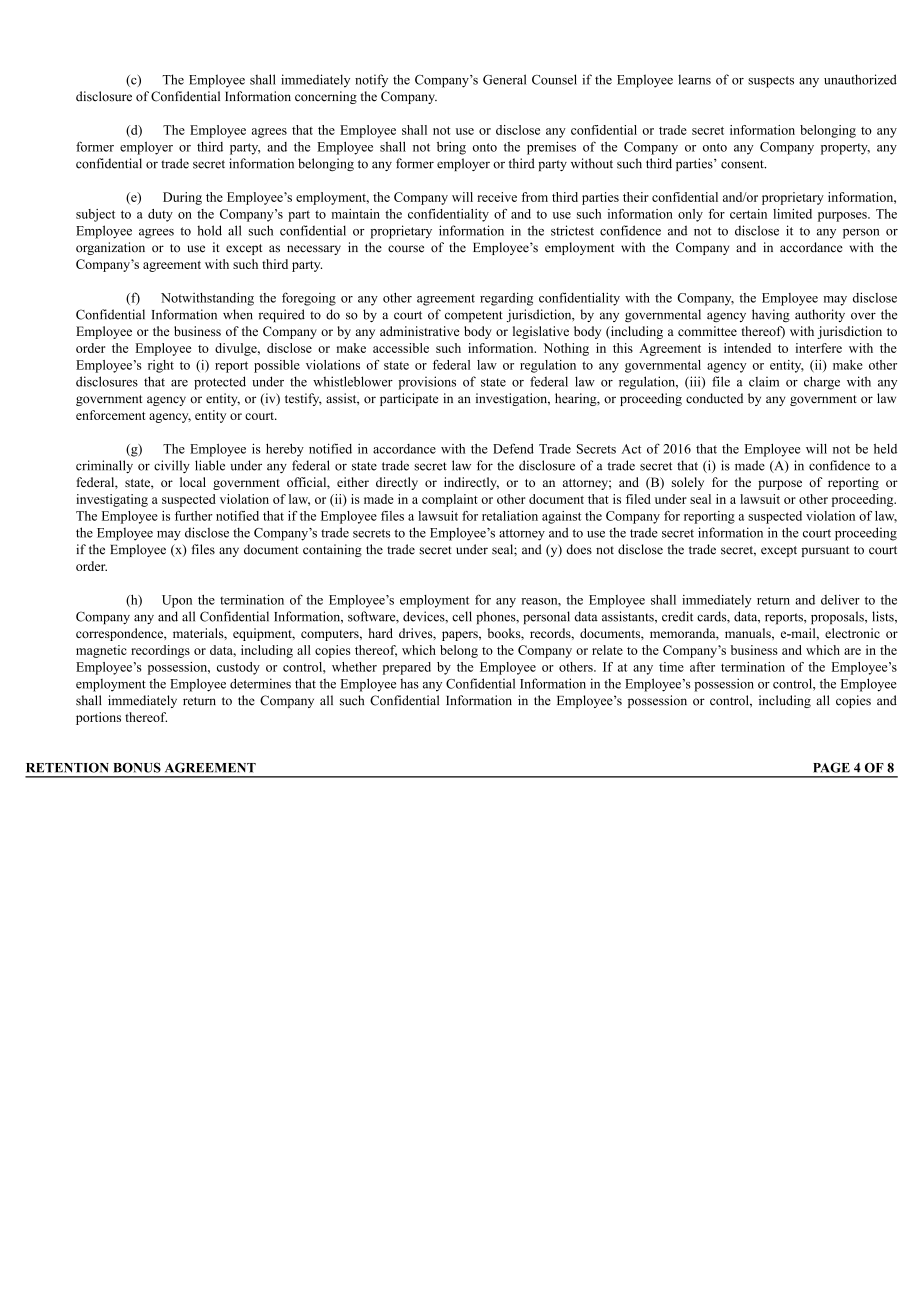 This document has height=1308, width=924. What do you see at coordinates (326, 97) in the document?
I see `concerning` at bounding box center [326, 97].
